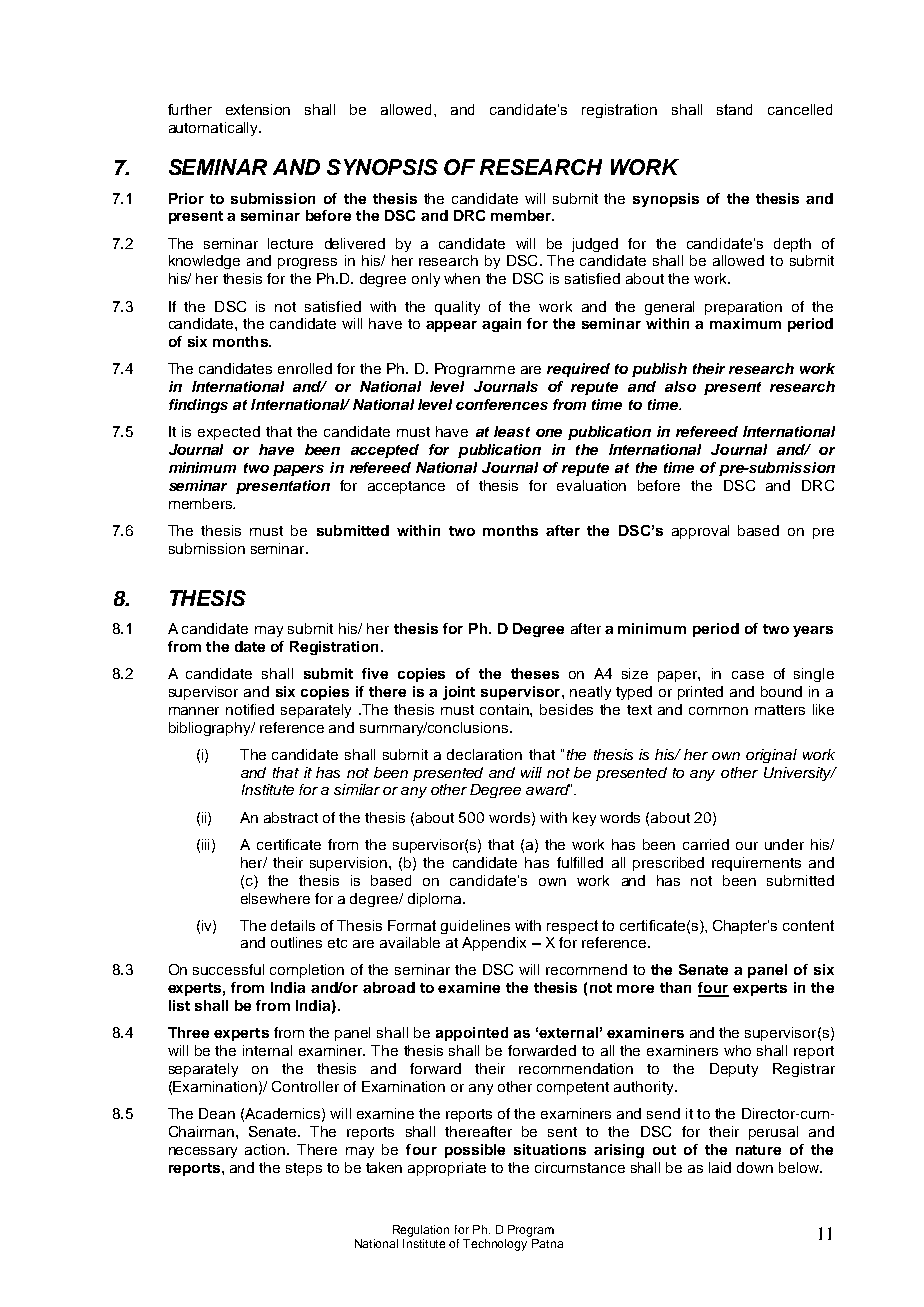 The image size is (924, 1307). What do you see at coordinates (734, 109) in the screenshot?
I see `stand` at bounding box center [734, 109].
